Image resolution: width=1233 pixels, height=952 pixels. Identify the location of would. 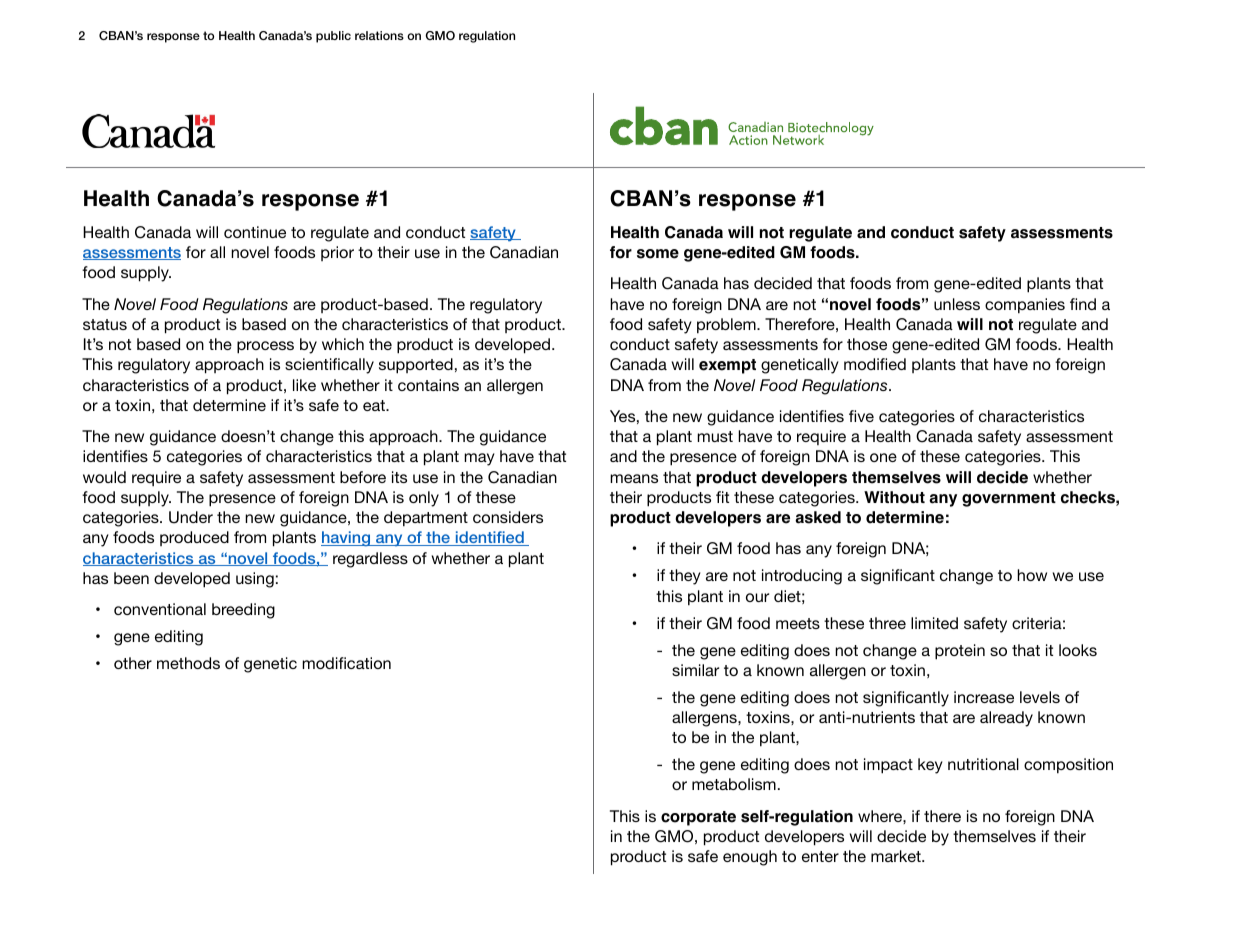
(104, 477).
